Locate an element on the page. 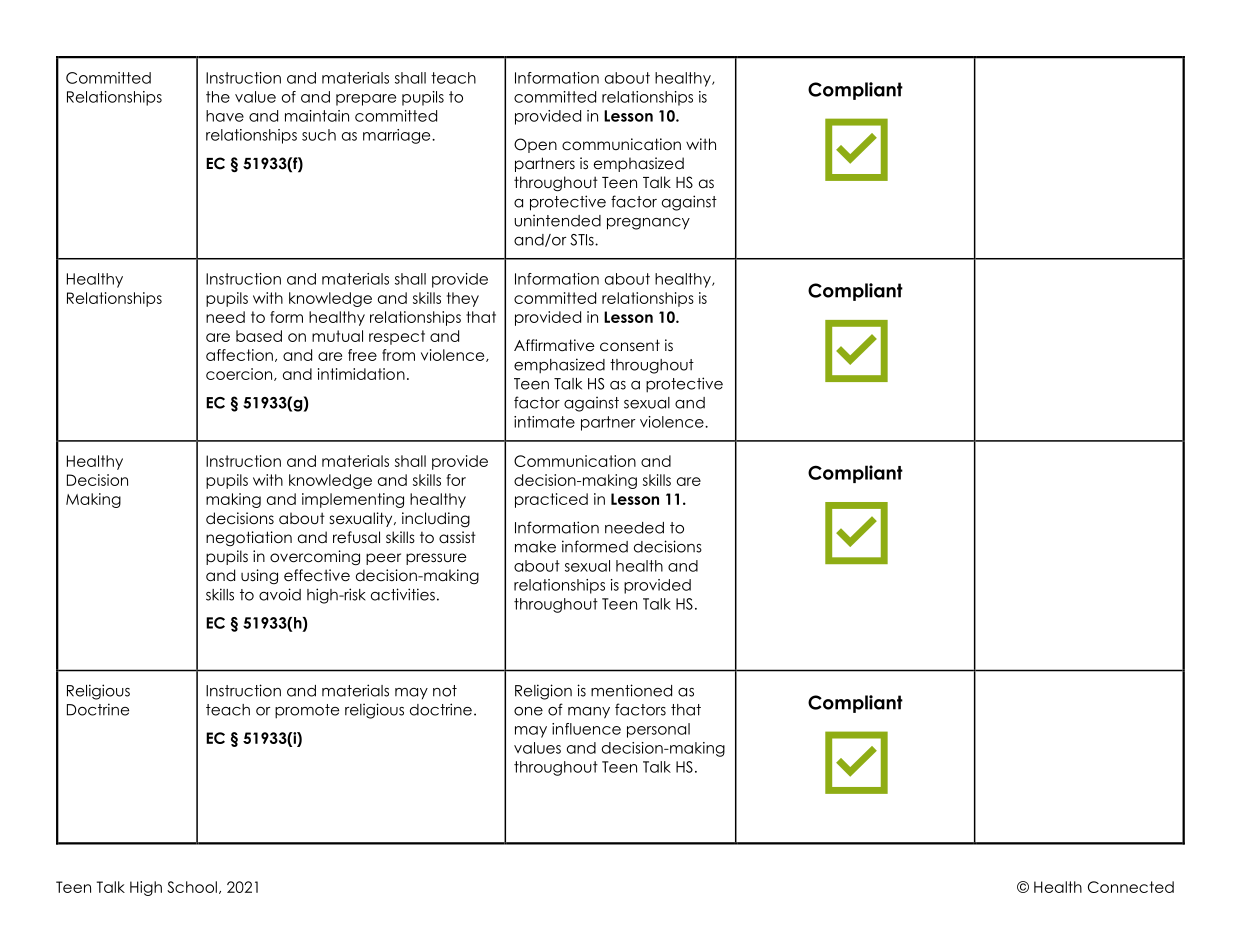  Open is located at coordinates (535, 145).
